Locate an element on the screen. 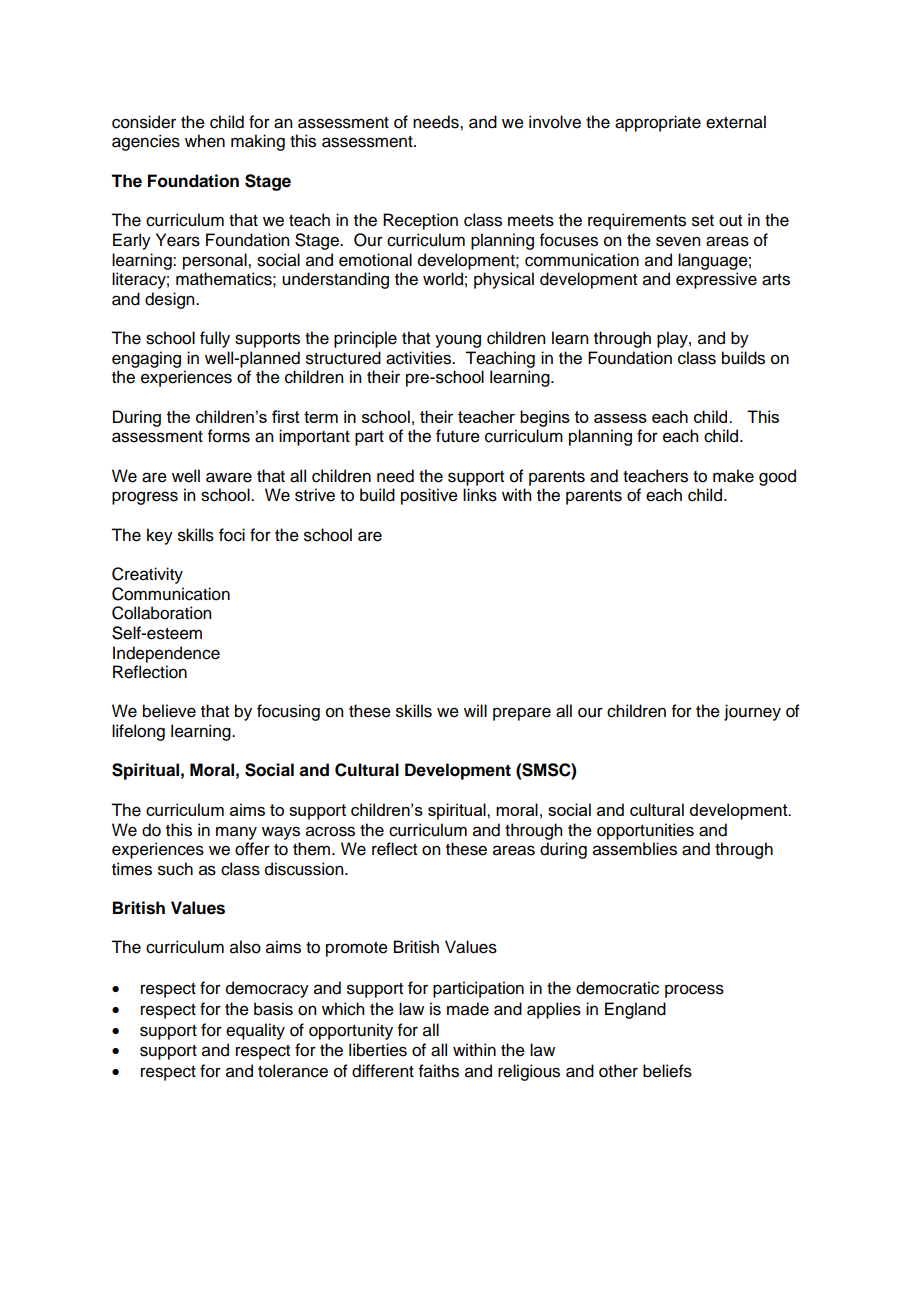 The image size is (924, 1308). forms is located at coordinates (229, 436).
